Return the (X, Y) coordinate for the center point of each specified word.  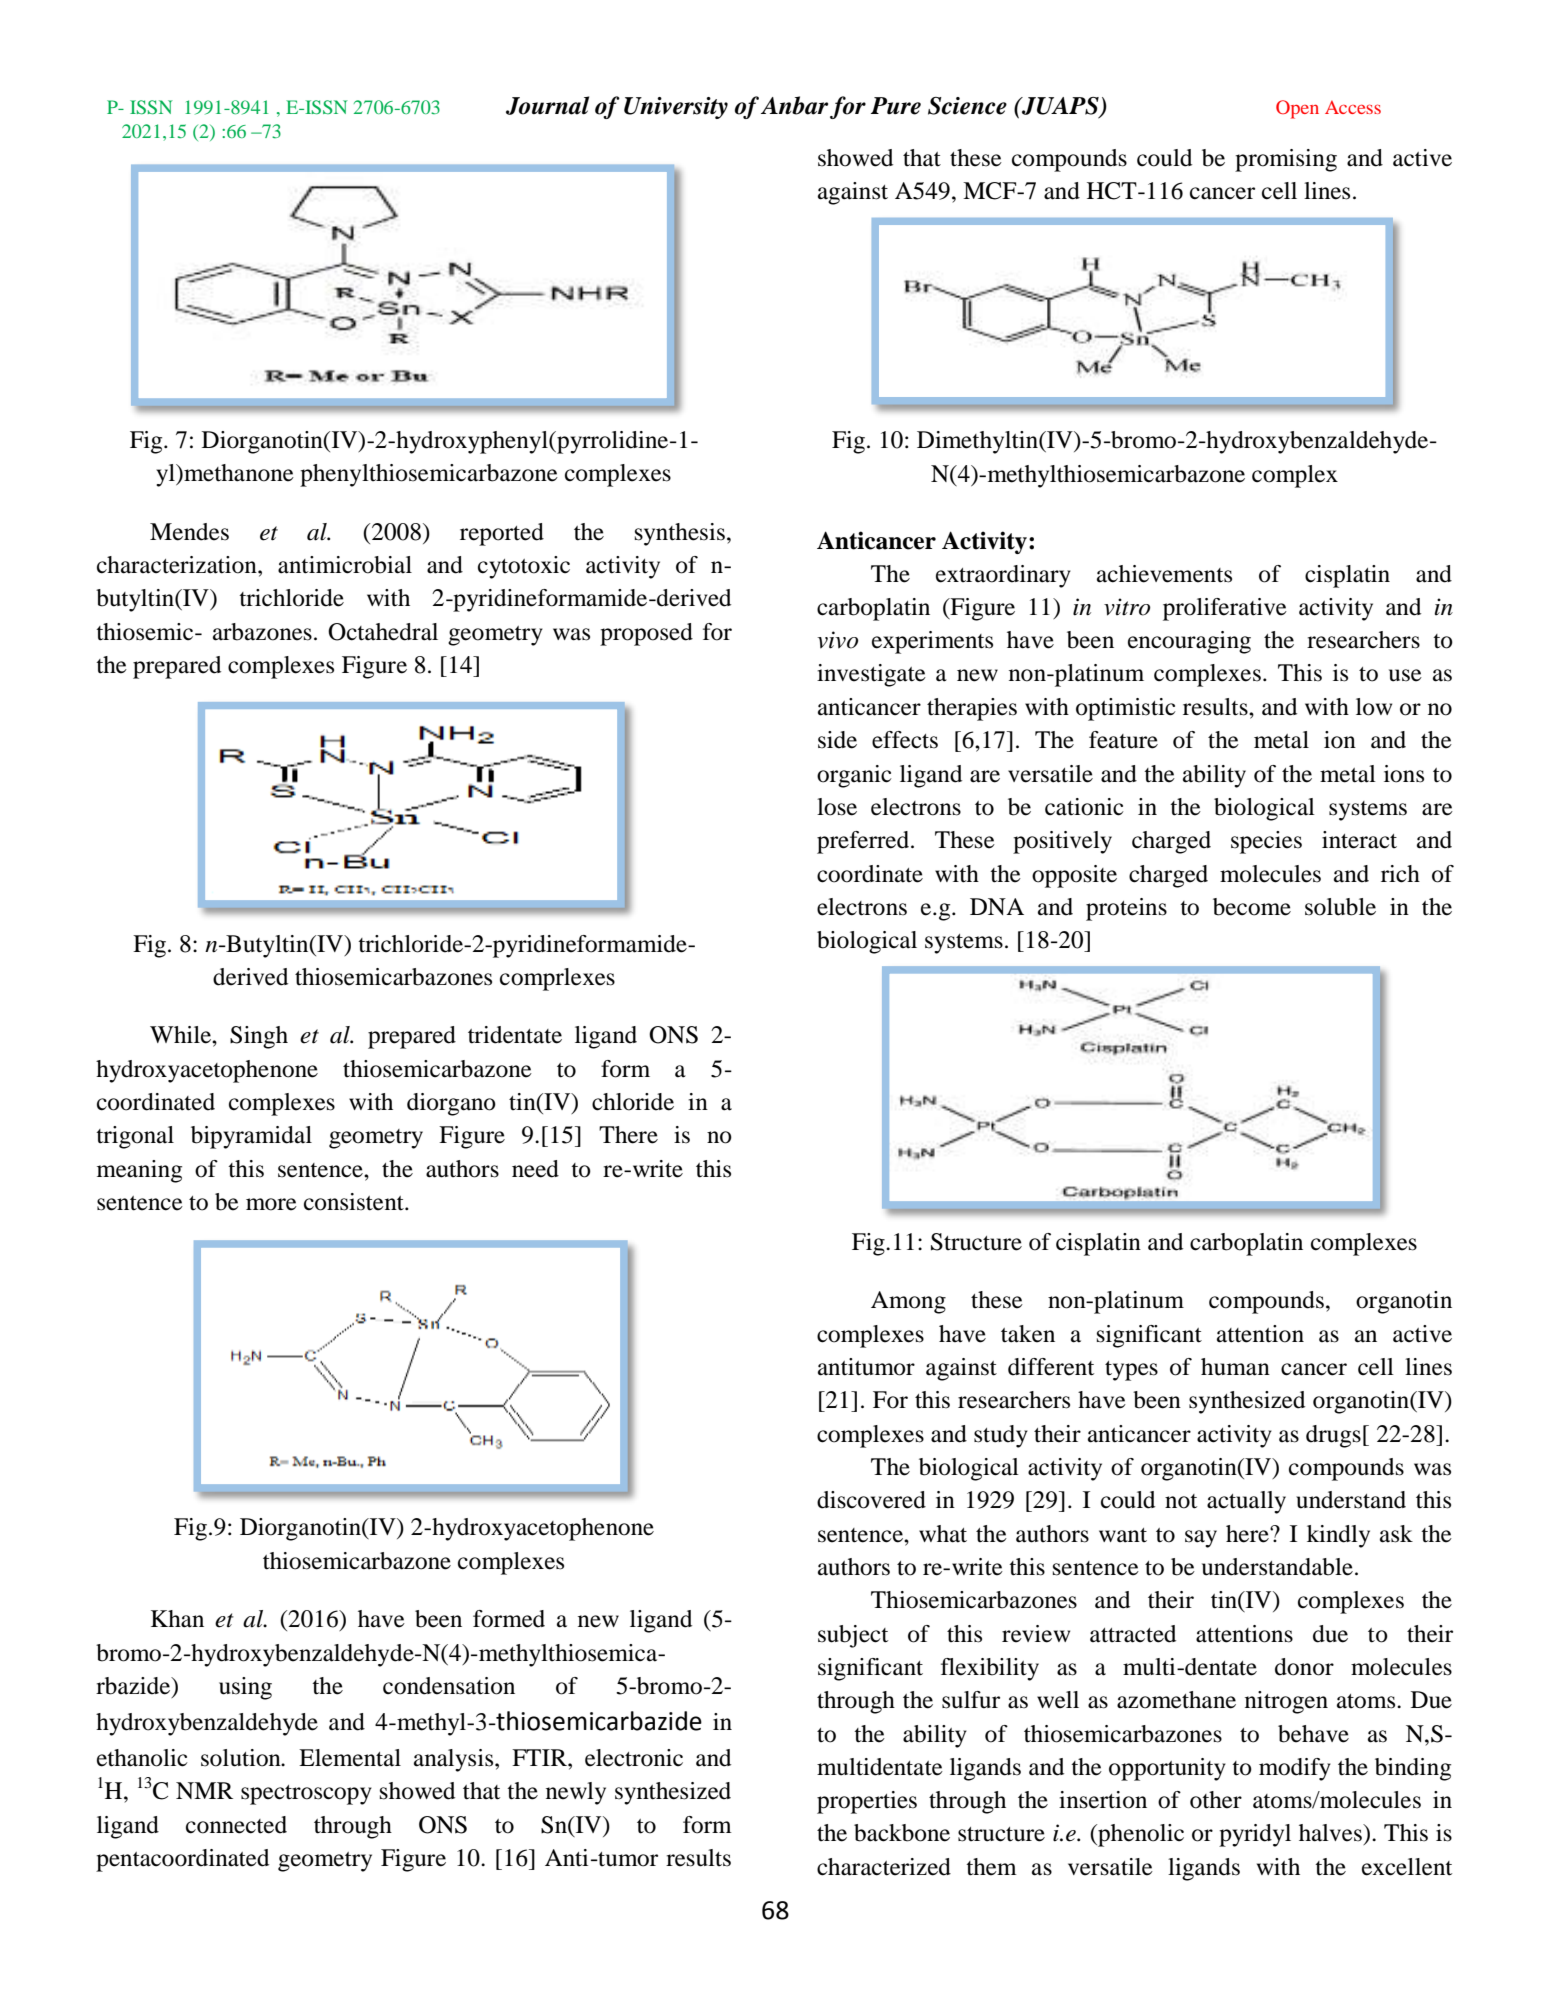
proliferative (1225, 609)
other (1216, 1800)
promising (1286, 160)
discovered (871, 1500)
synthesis (680, 534)
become (1252, 907)
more (271, 1204)
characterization (178, 565)
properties (867, 1802)
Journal (547, 105)
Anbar (794, 105)
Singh (259, 1037)
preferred (864, 842)
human (1235, 1367)
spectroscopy (306, 1795)
